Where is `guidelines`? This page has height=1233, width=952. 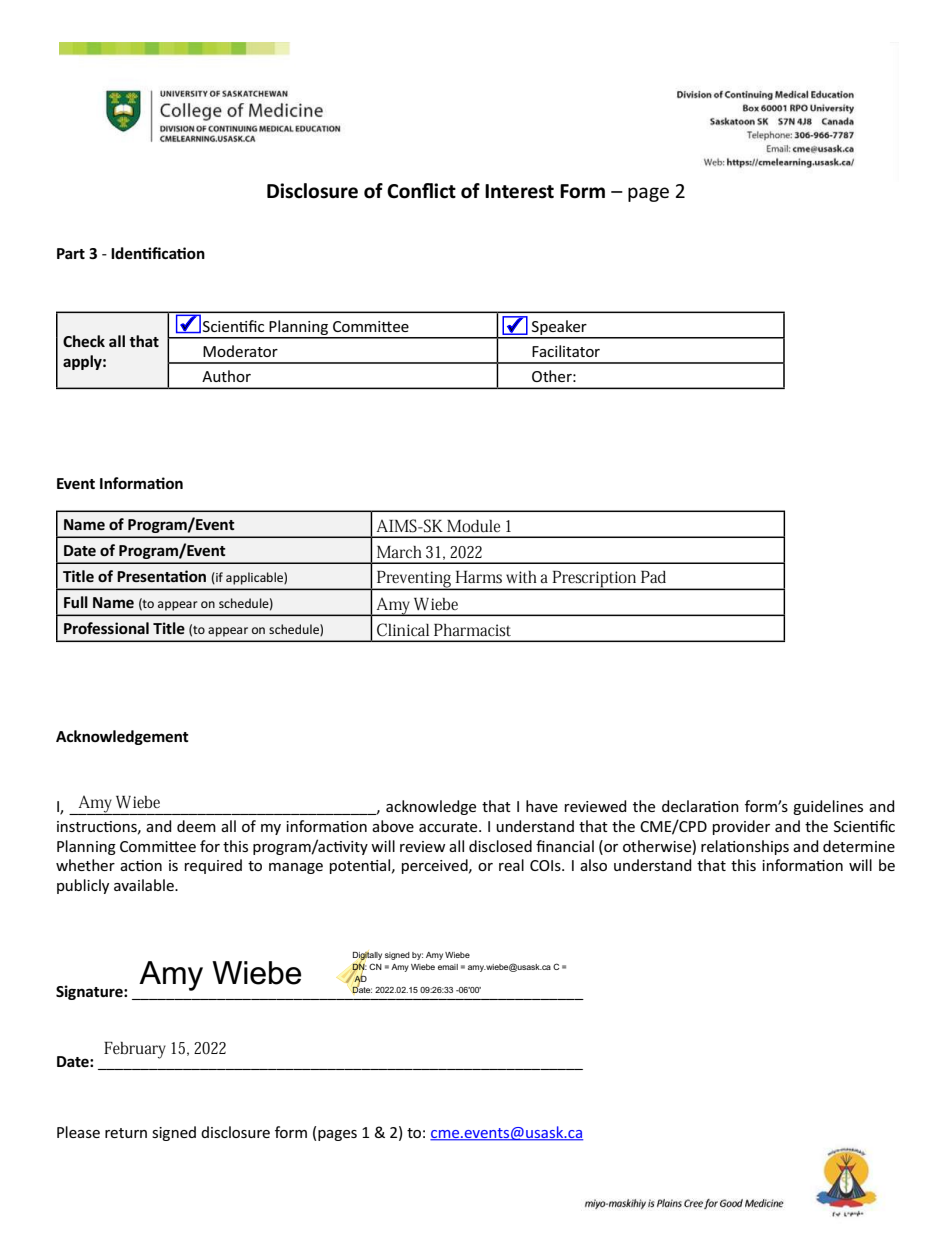 guidelines is located at coordinates (828, 807).
